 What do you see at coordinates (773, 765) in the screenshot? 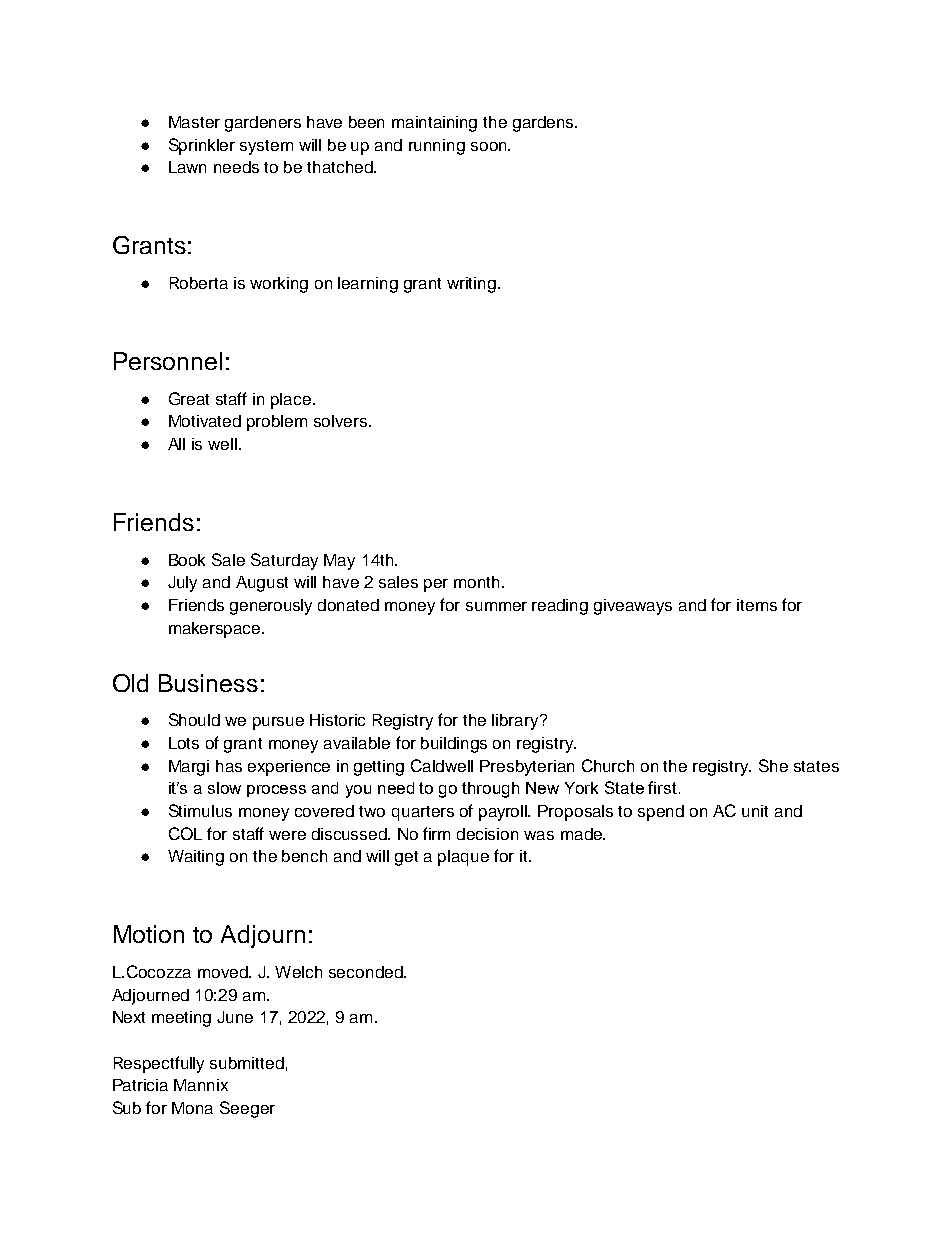
I see `She` at bounding box center [773, 765].
